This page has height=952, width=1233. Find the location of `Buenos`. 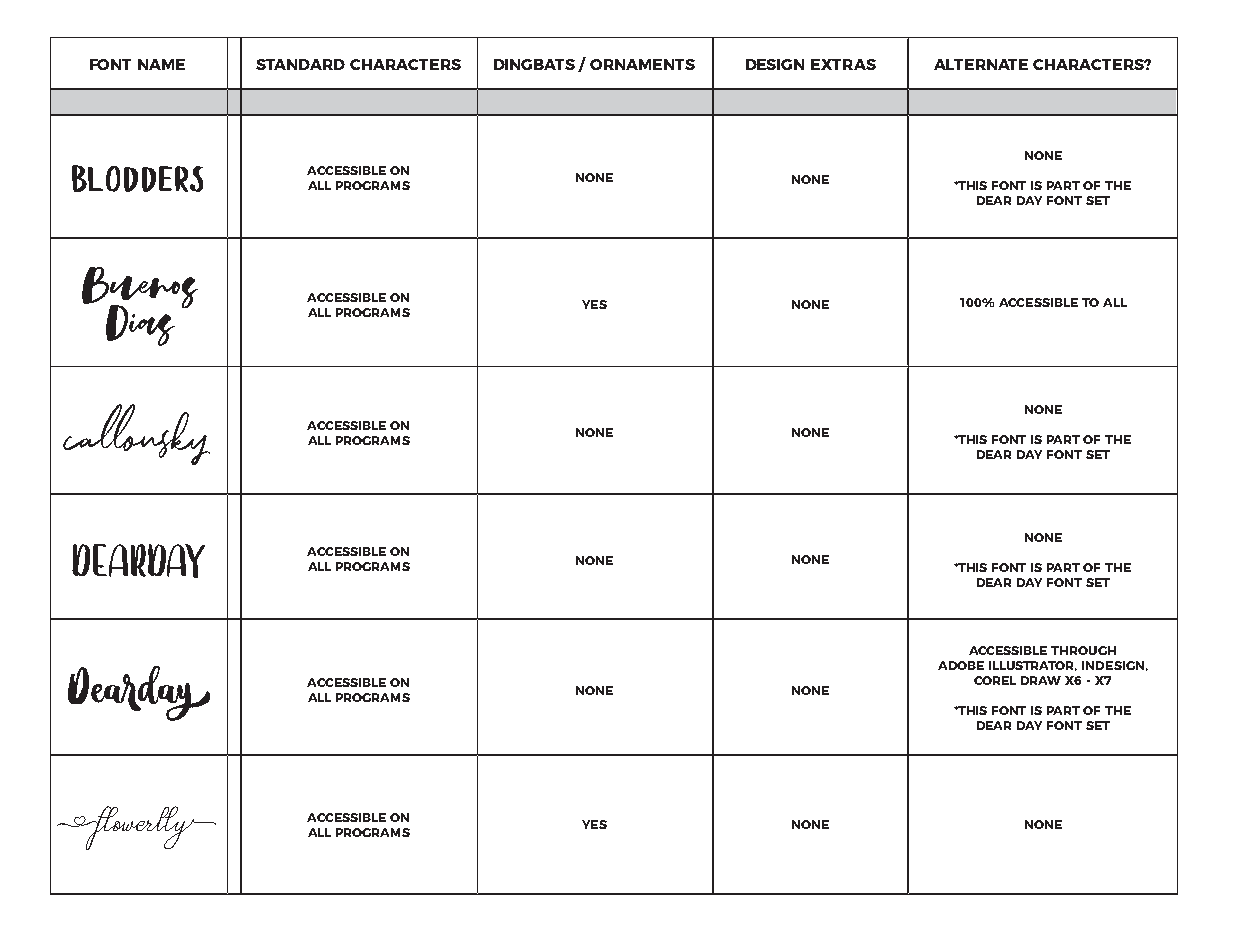

Buenos is located at coordinates (140, 289).
